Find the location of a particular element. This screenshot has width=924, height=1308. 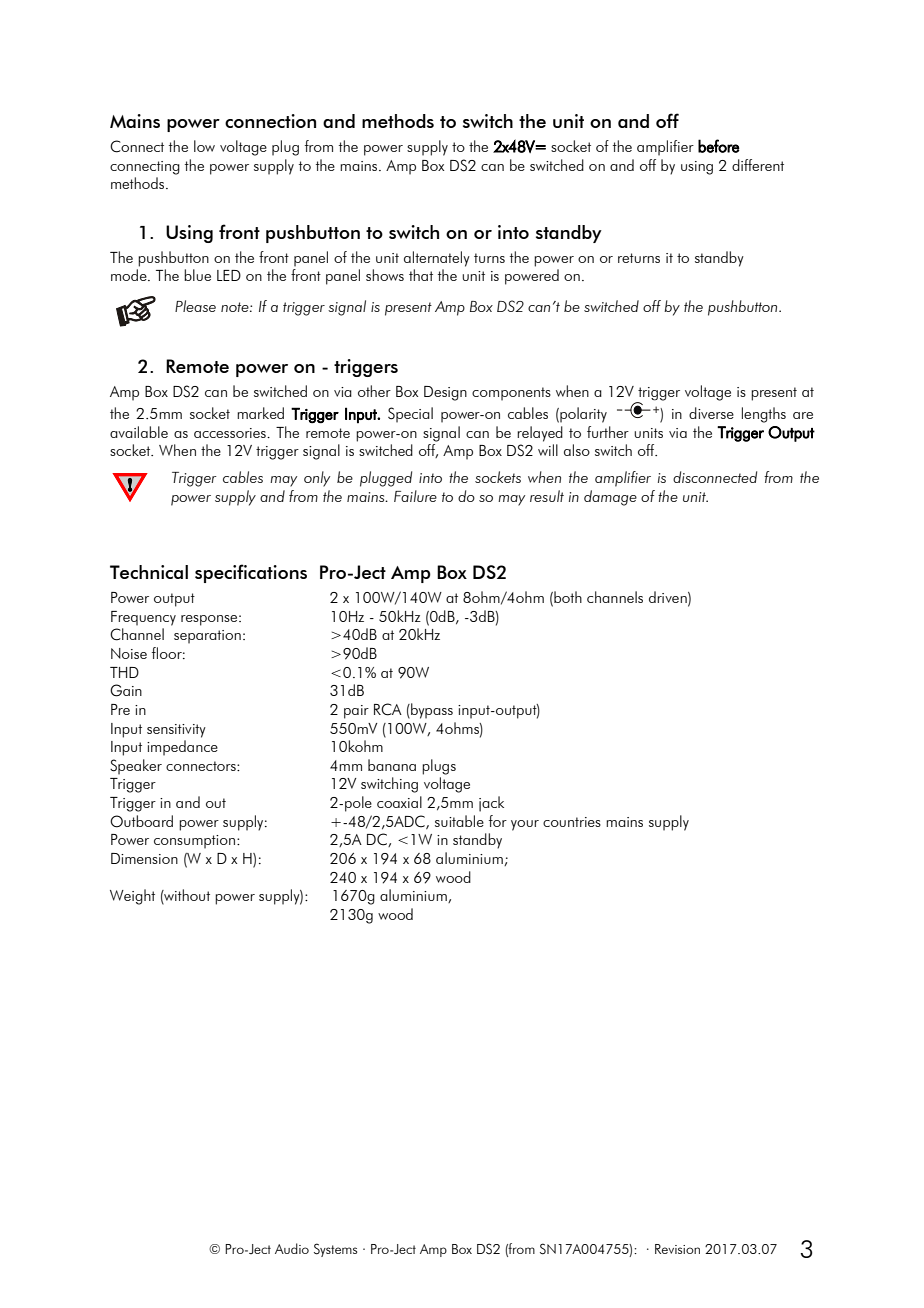

bypass is located at coordinates (431, 711).
